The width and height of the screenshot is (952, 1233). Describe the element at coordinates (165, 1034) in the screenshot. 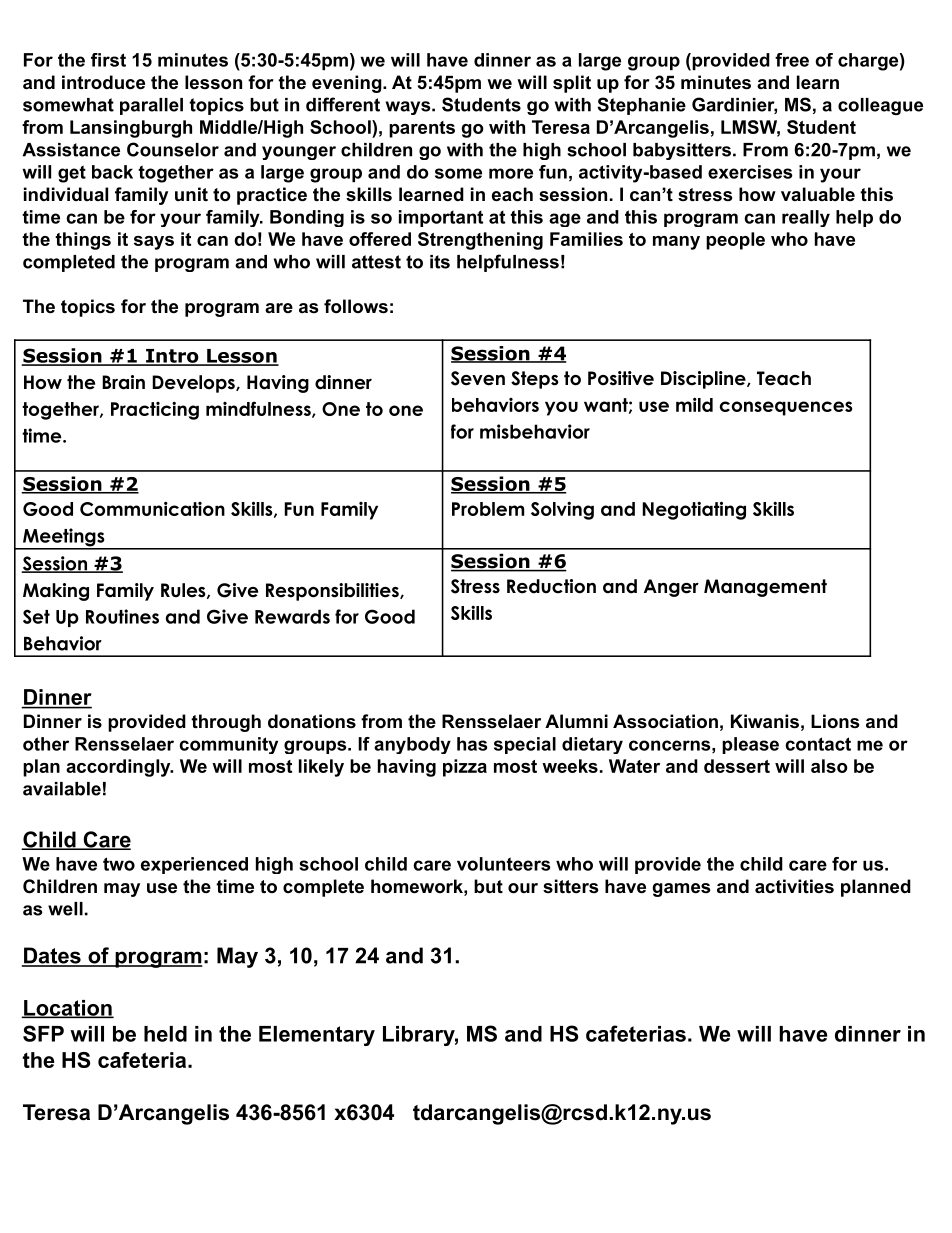

I see `held` at that location.
